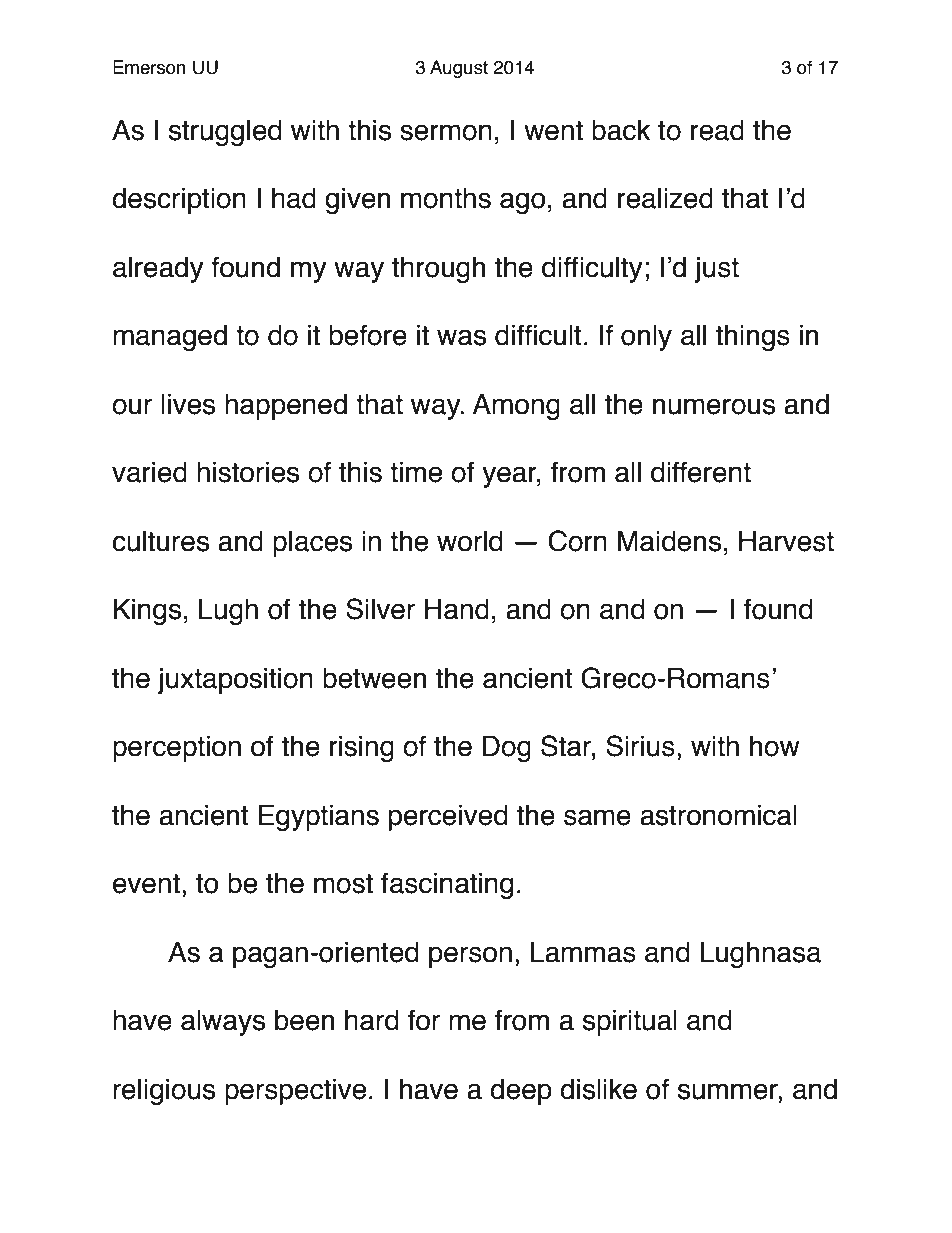 This screenshot has height=1233, width=952. I want to click on back, so click(621, 130).
